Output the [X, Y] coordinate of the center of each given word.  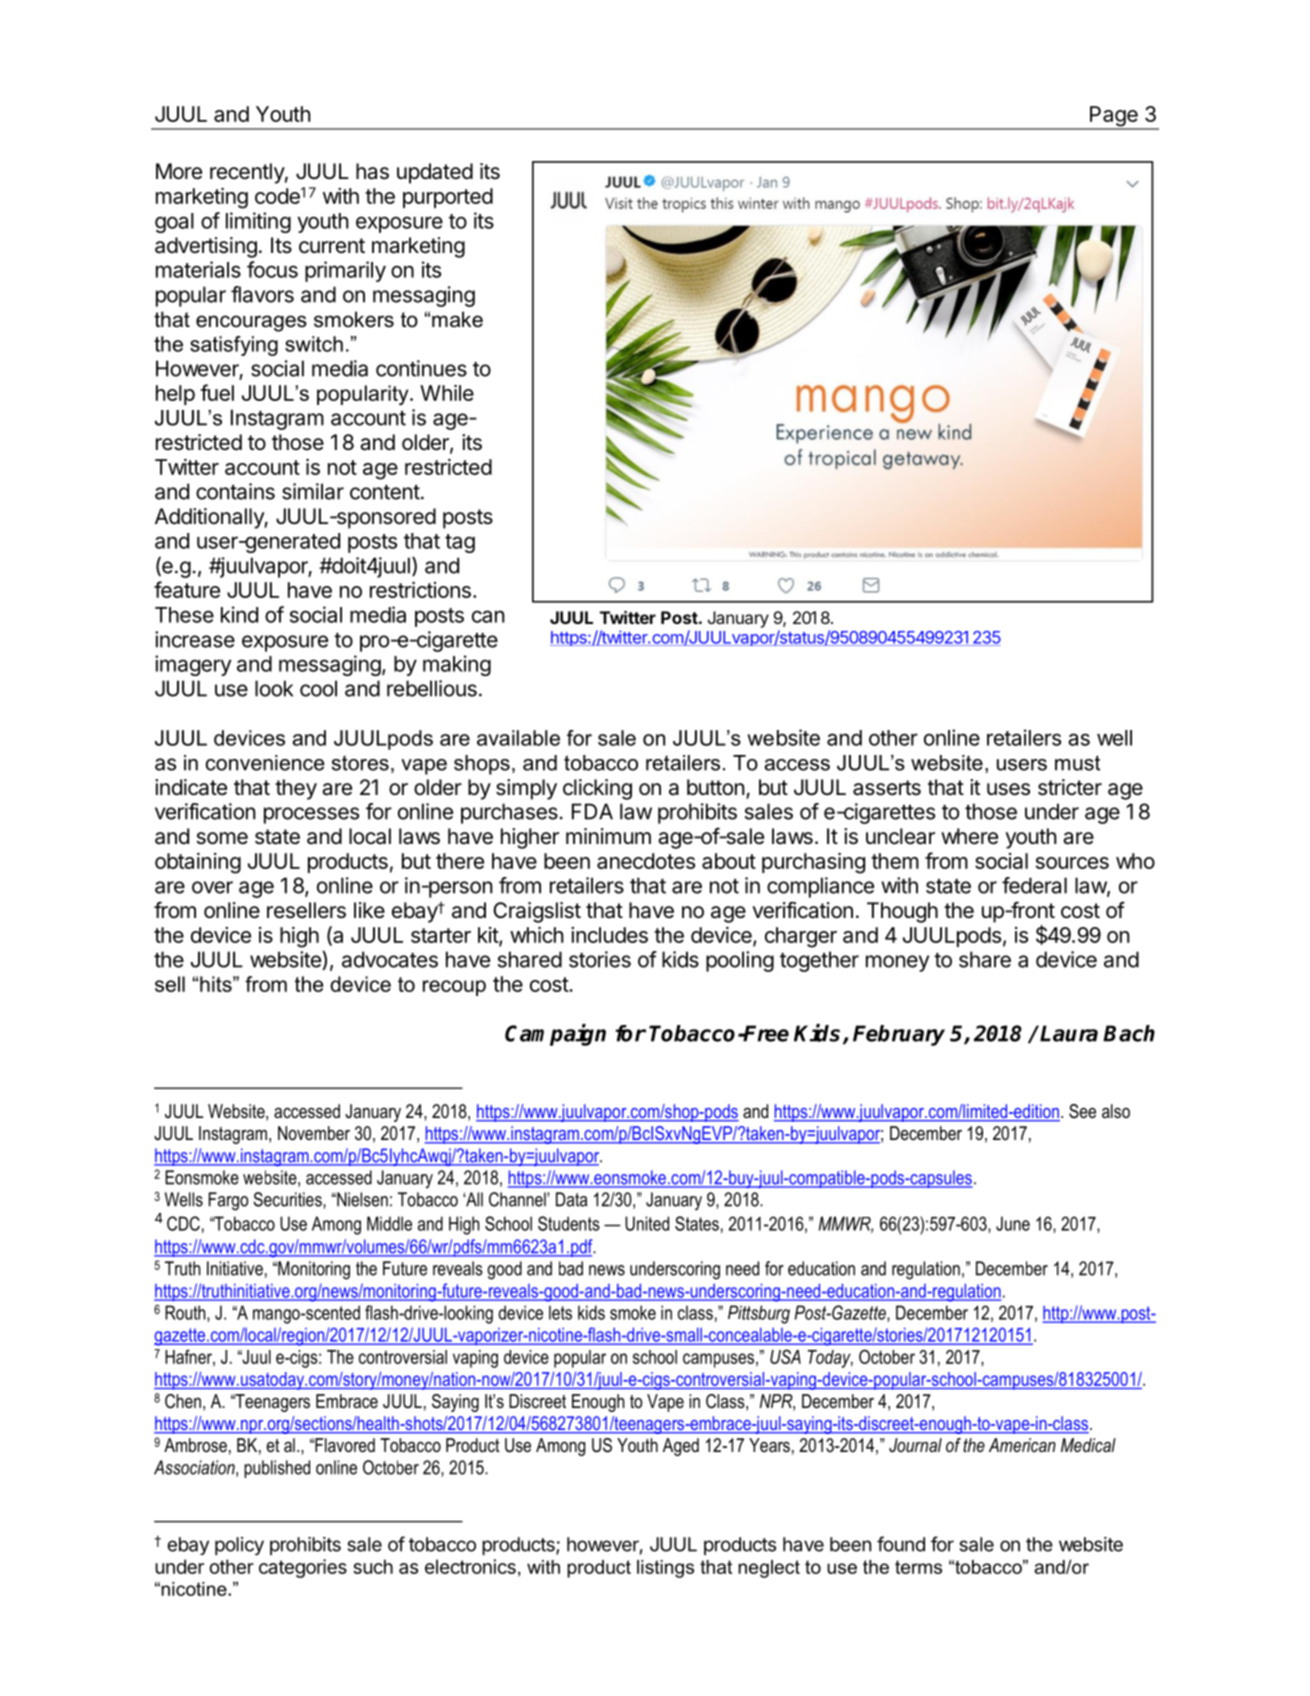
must [1077, 763]
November [314, 1133]
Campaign [555, 1035]
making [457, 665]
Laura [1069, 1033]
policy [239, 1546]
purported [448, 198]
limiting [258, 222]
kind [239, 614]
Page [1114, 117]
